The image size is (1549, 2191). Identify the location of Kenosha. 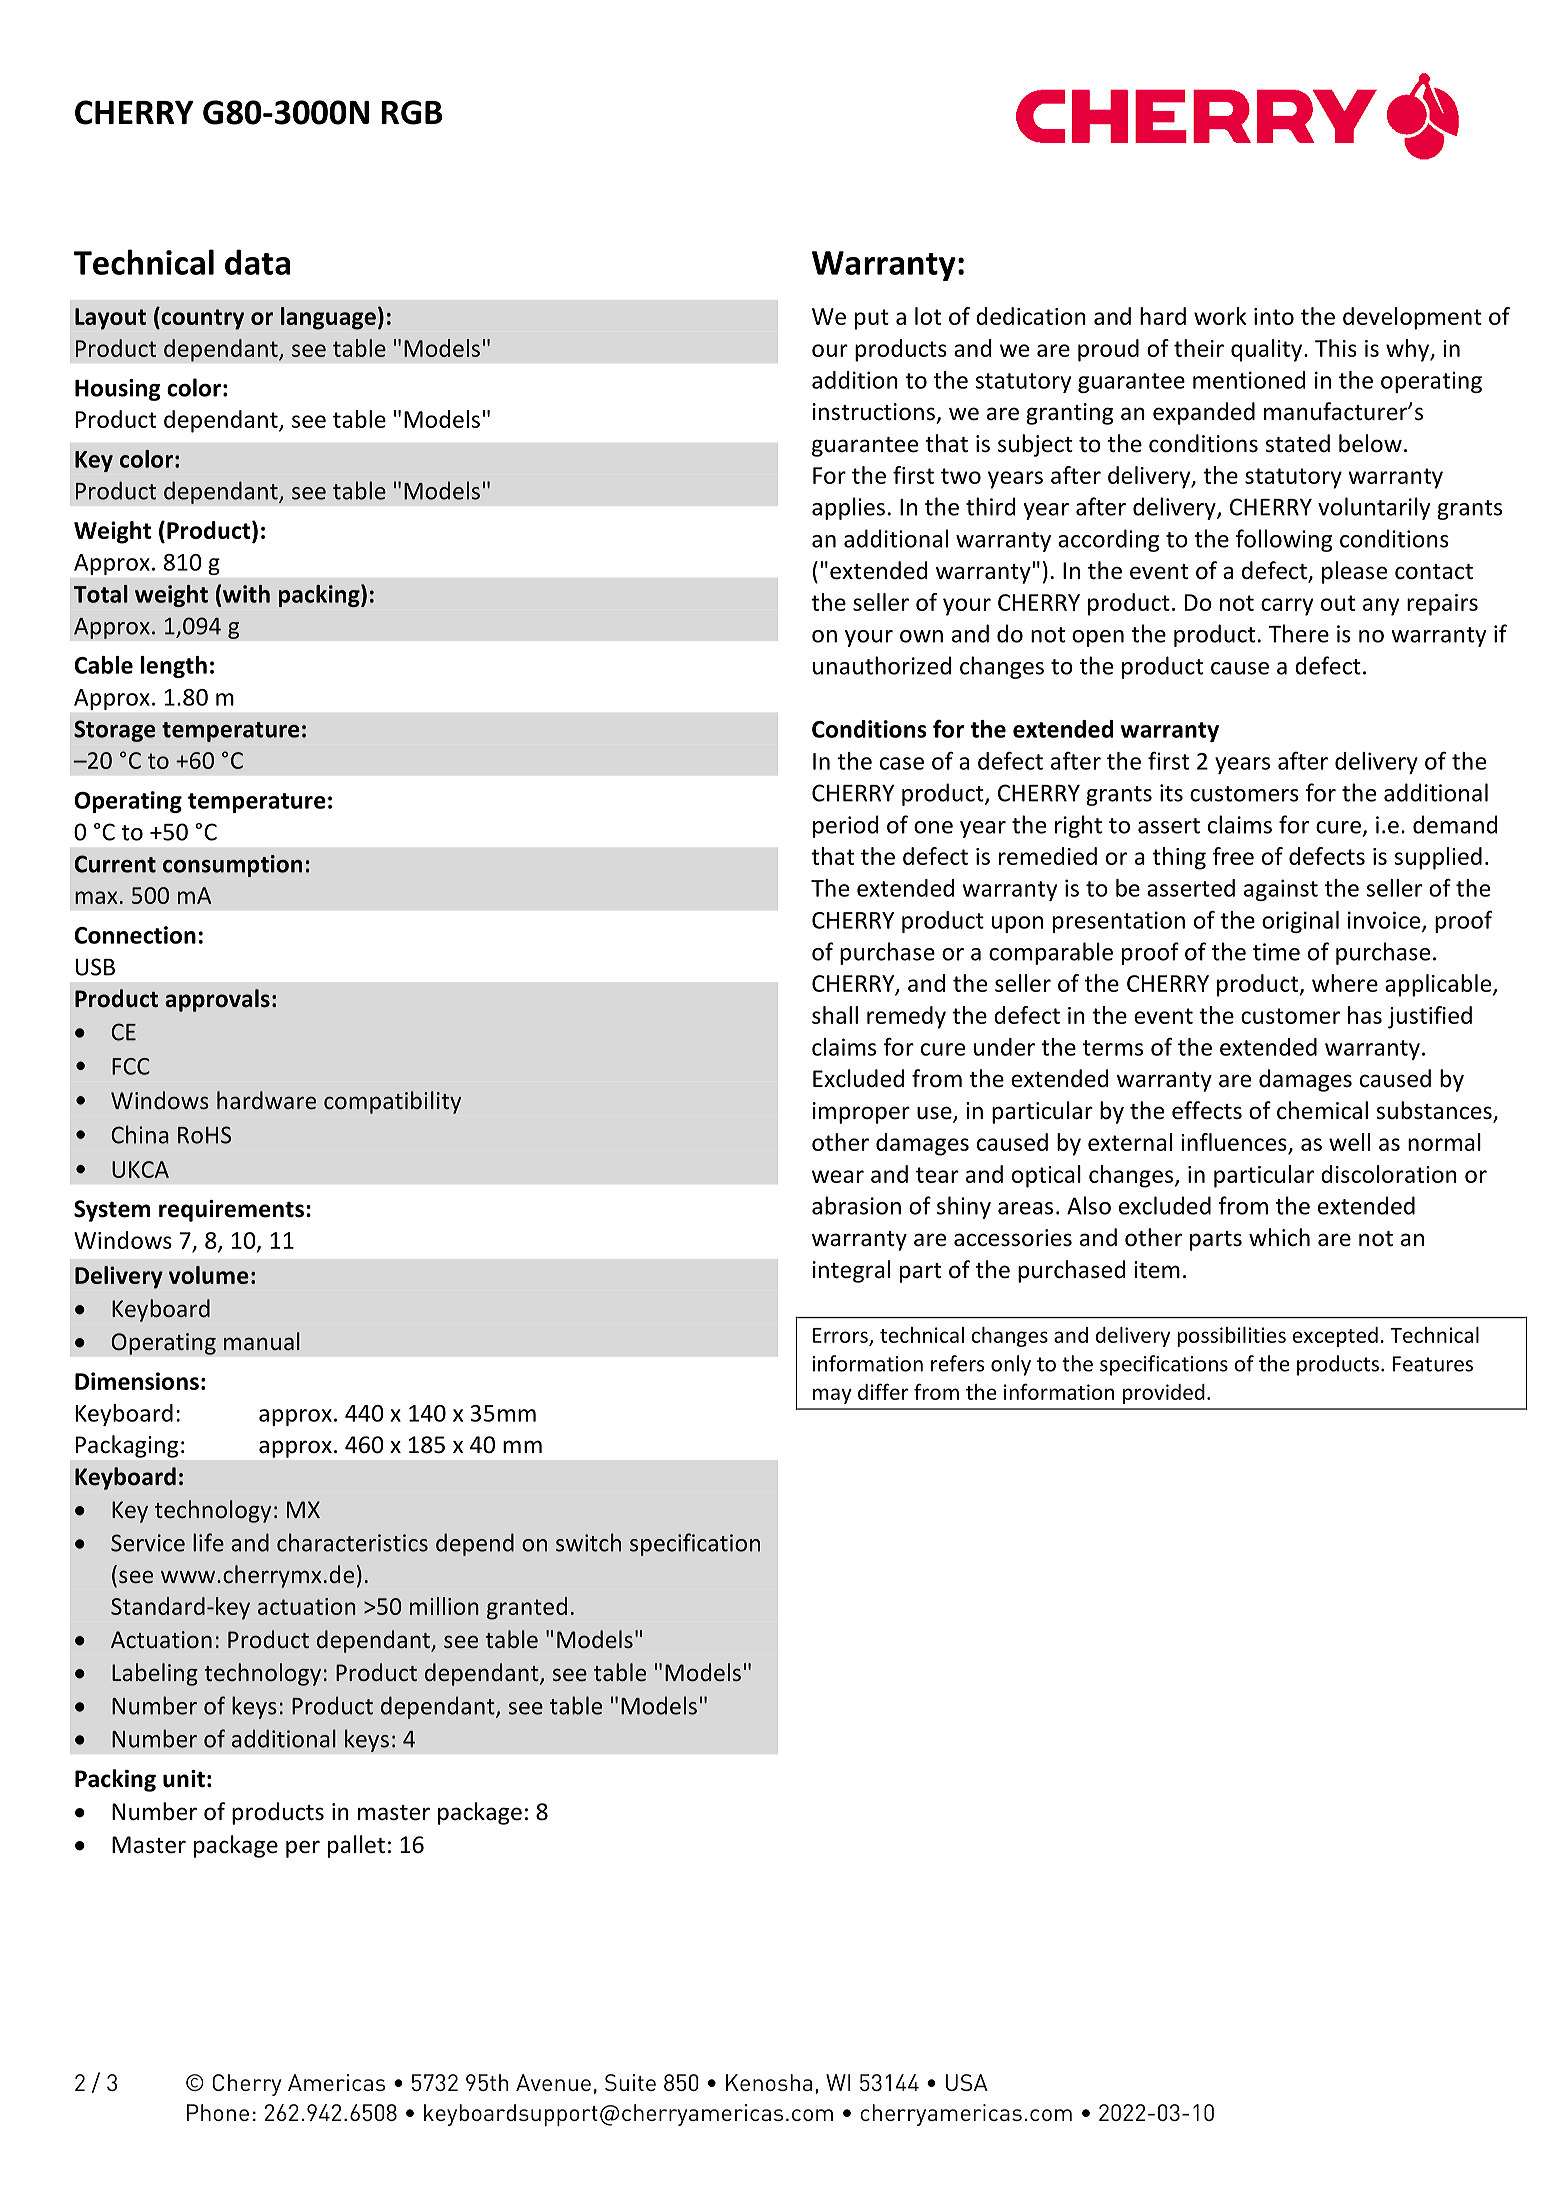
(769, 2082).
